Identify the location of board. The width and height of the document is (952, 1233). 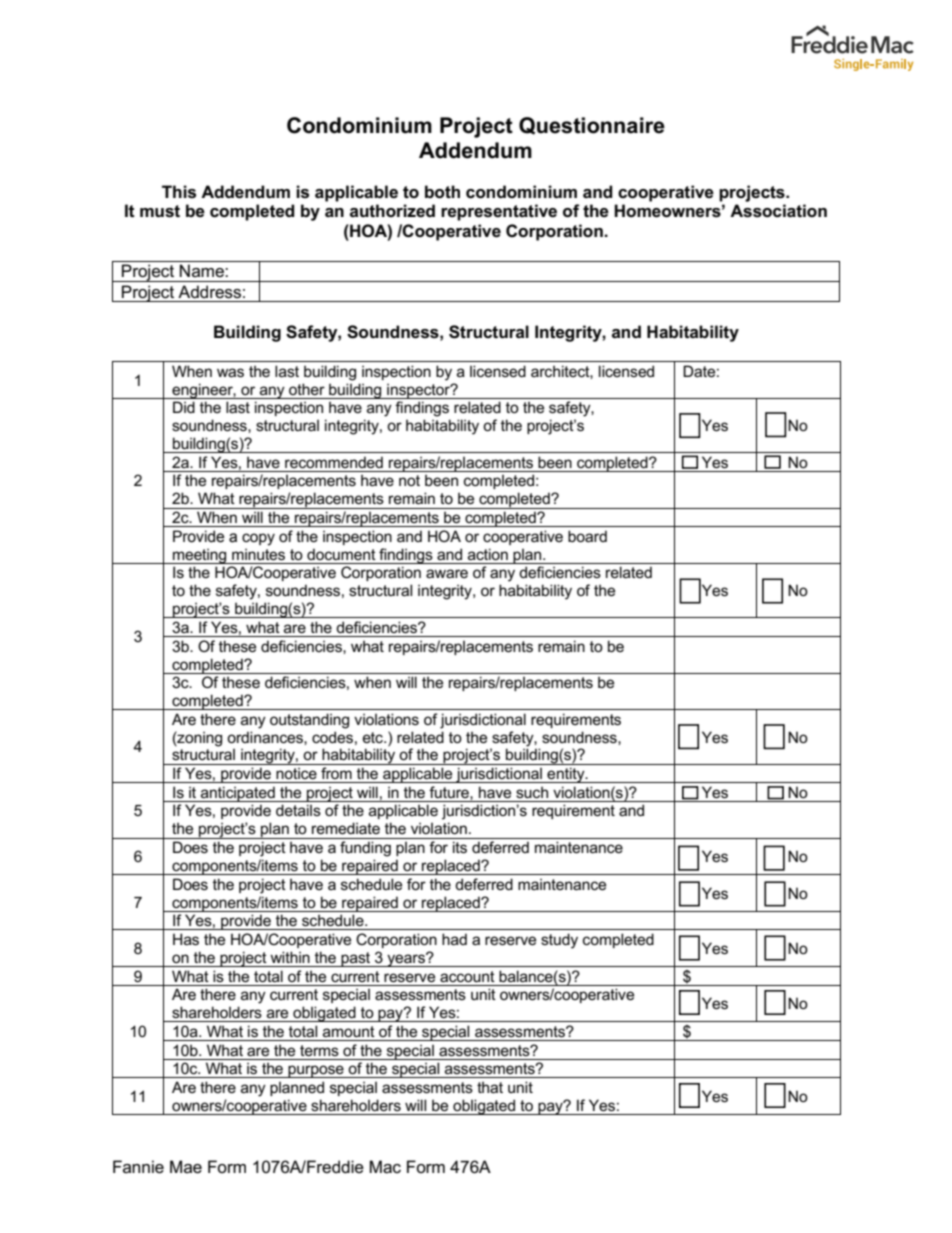
(587, 536).
